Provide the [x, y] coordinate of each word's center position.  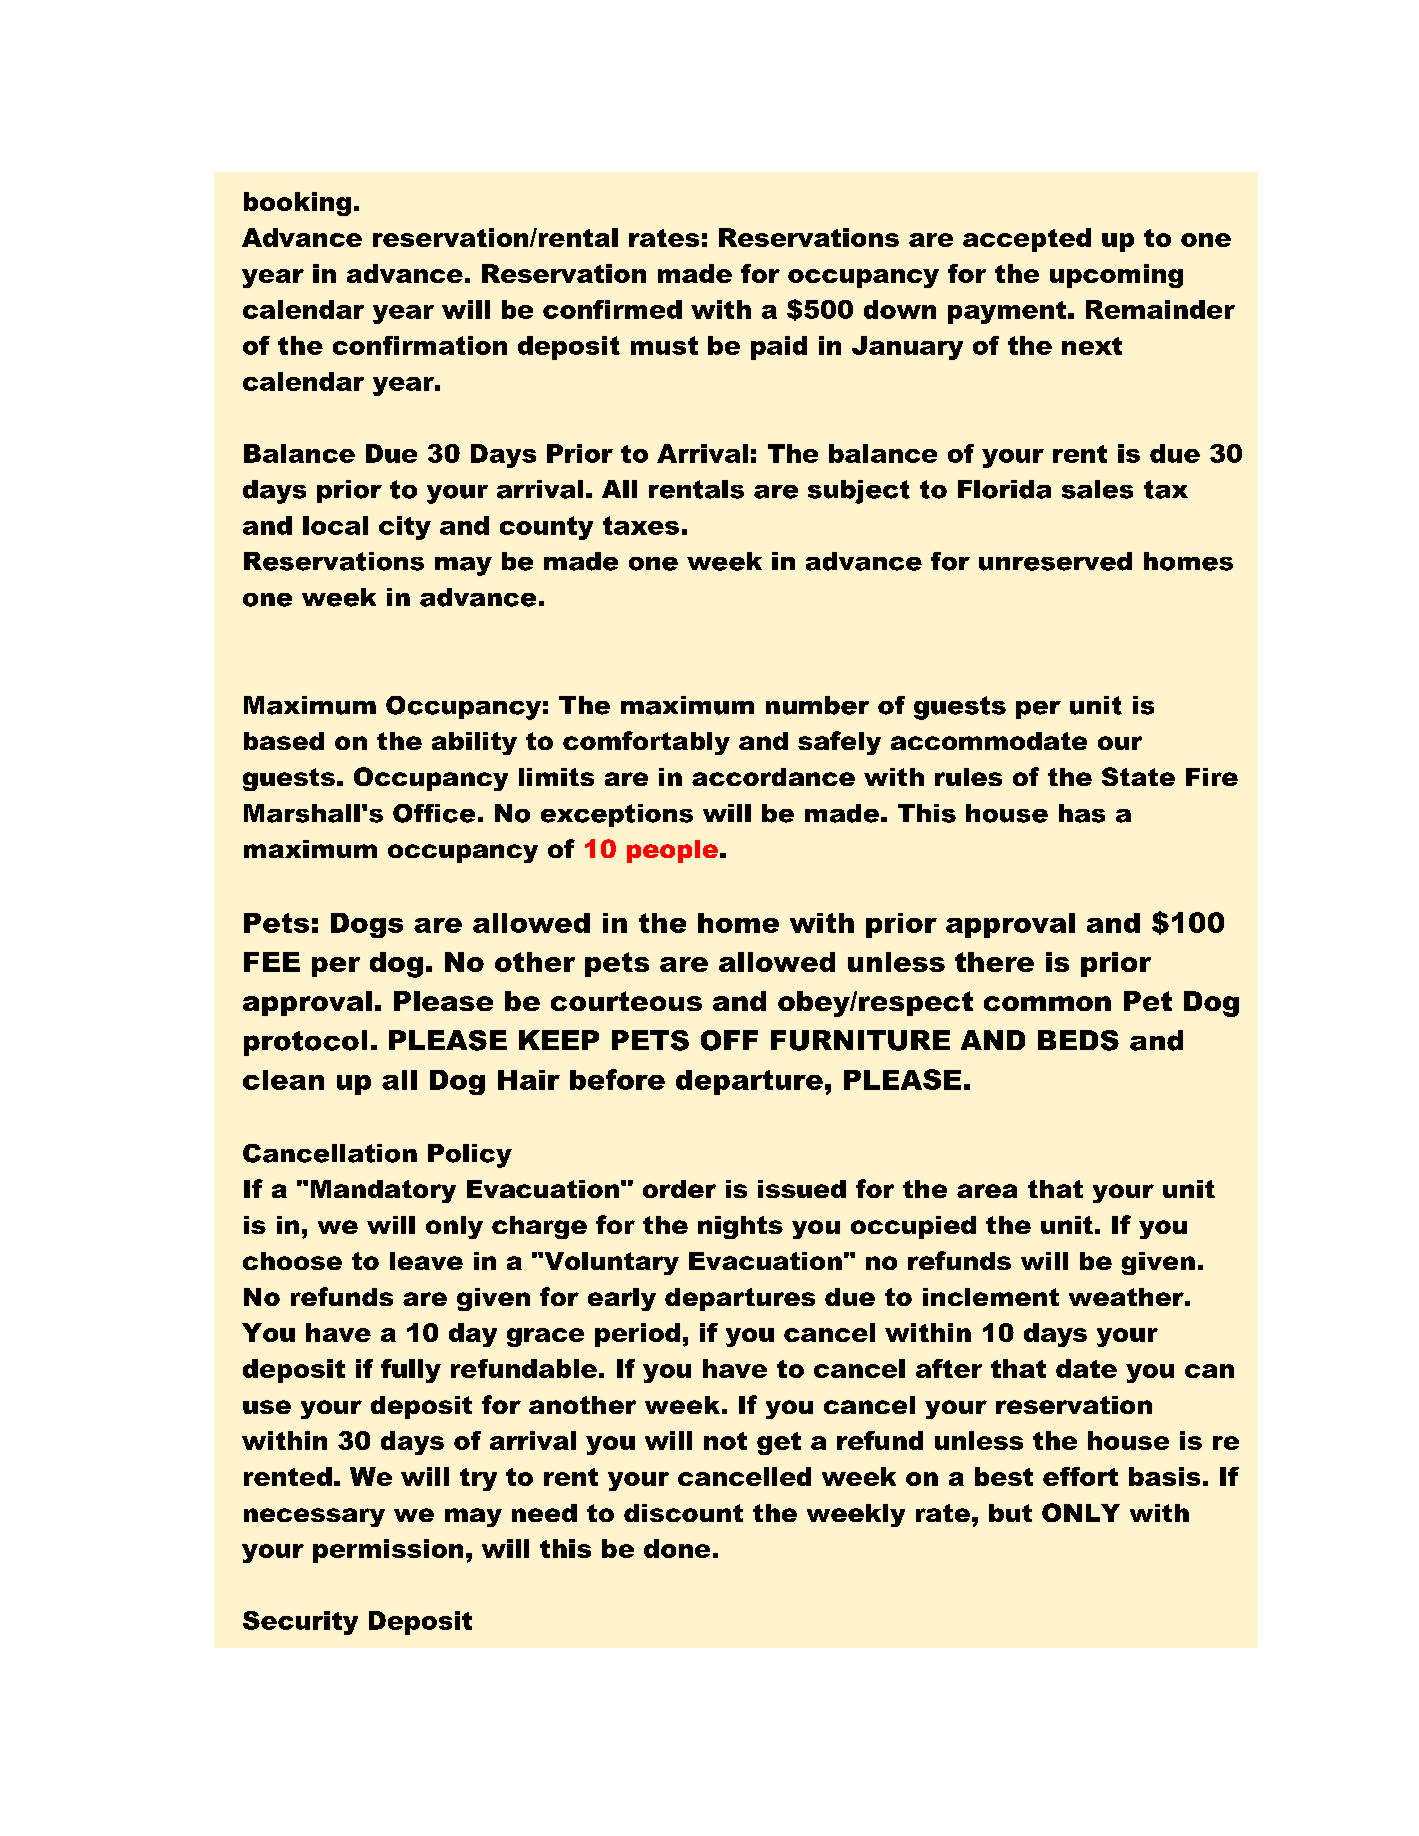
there [994, 962]
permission [388, 1551]
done [677, 1548]
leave [426, 1261]
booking [297, 204]
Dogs [367, 925]
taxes [641, 525]
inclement [991, 1297]
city [405, 528]
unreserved [1055, 561]
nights [740, 1227]
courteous [626, 1001]
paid [779, 348]
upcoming [1116, 276]
